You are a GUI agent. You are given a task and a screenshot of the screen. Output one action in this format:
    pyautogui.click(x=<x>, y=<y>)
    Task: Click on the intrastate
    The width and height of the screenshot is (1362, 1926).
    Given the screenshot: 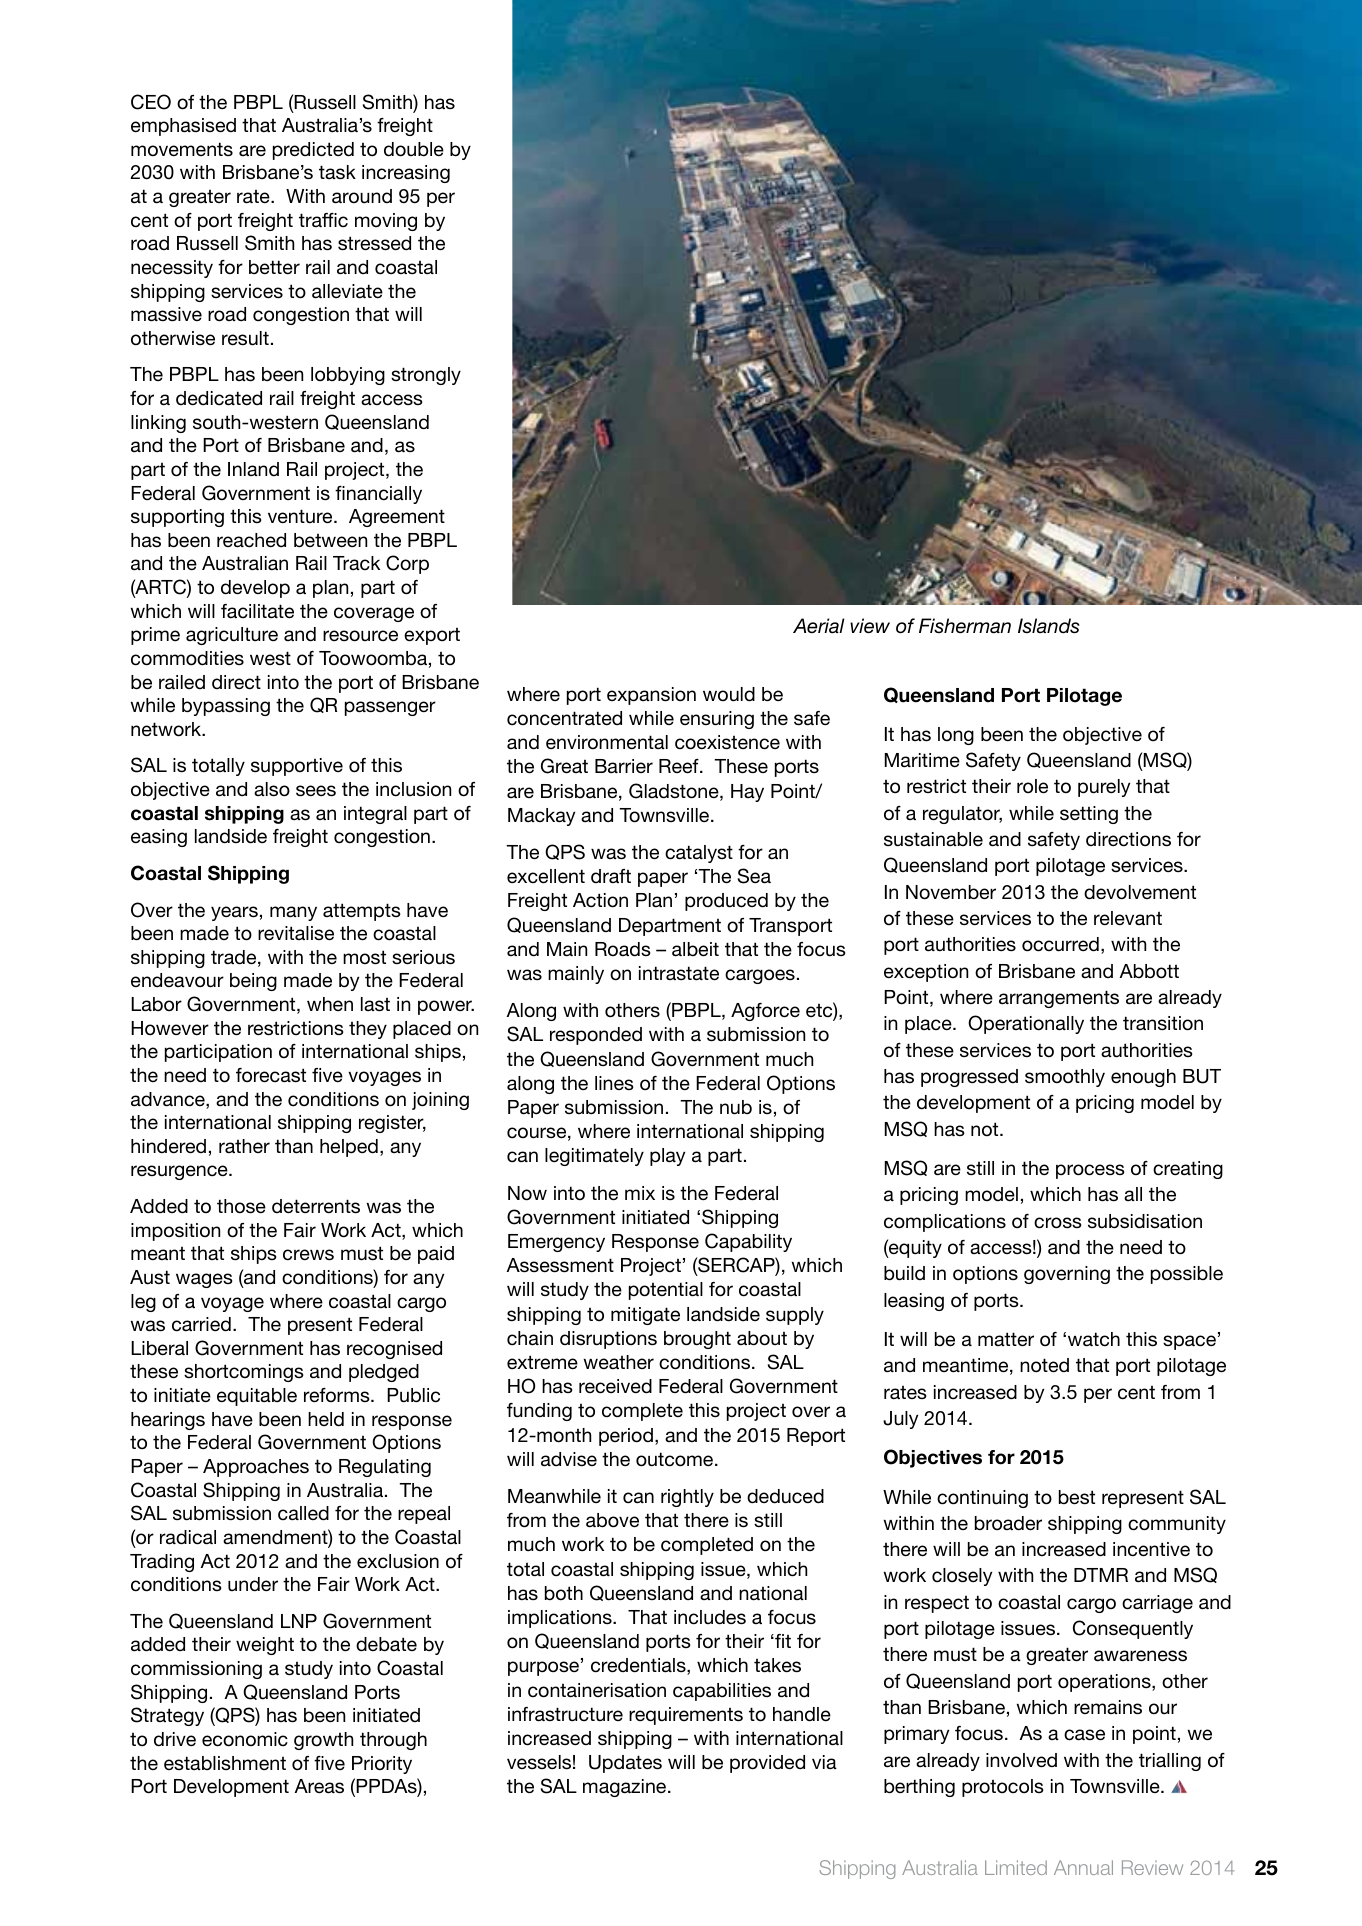 What is the action you would take?
    pyautogui.click(x=679, y=973)
